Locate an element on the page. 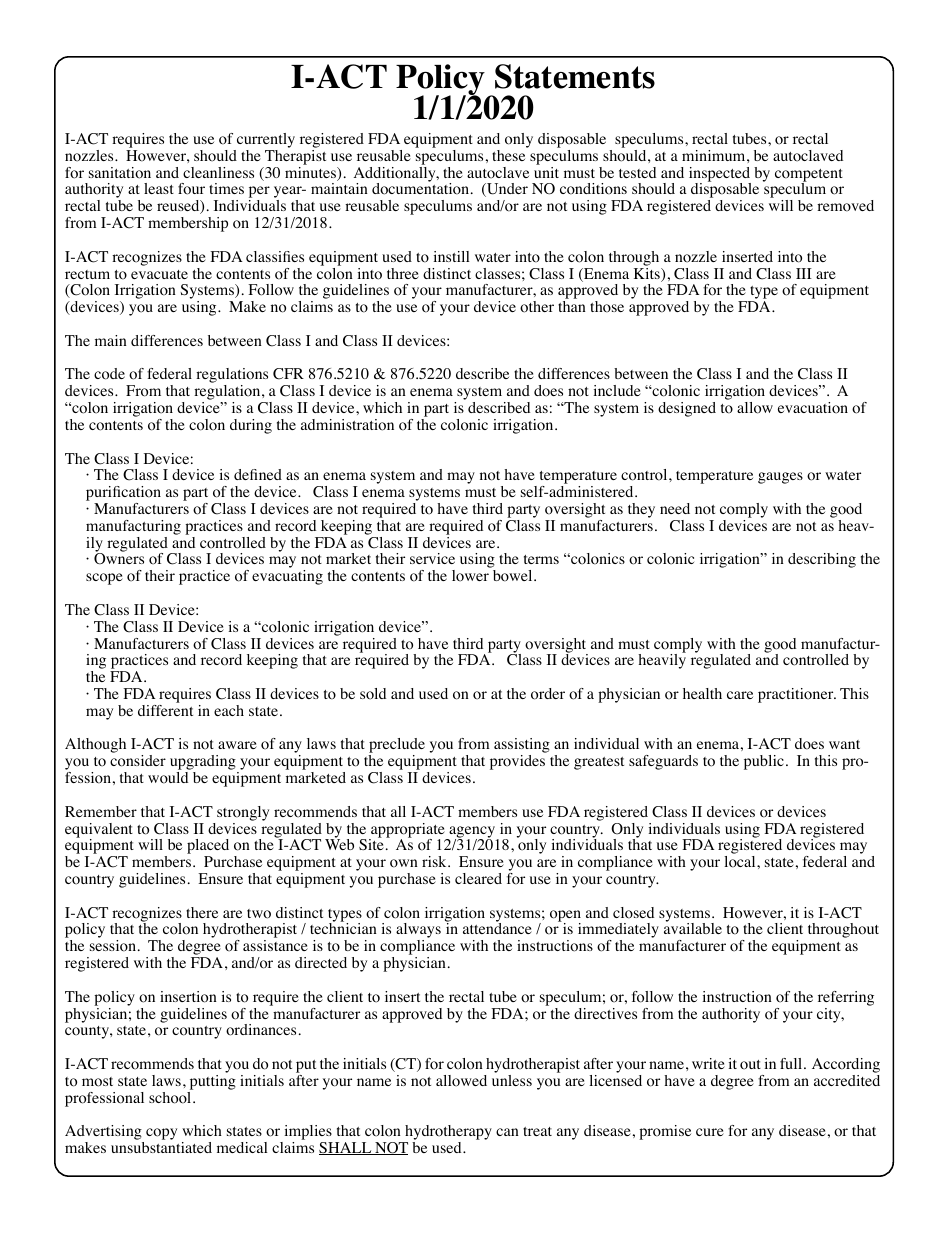 This image has width=952, height=1233. public is located at coordinates (764, 762).
